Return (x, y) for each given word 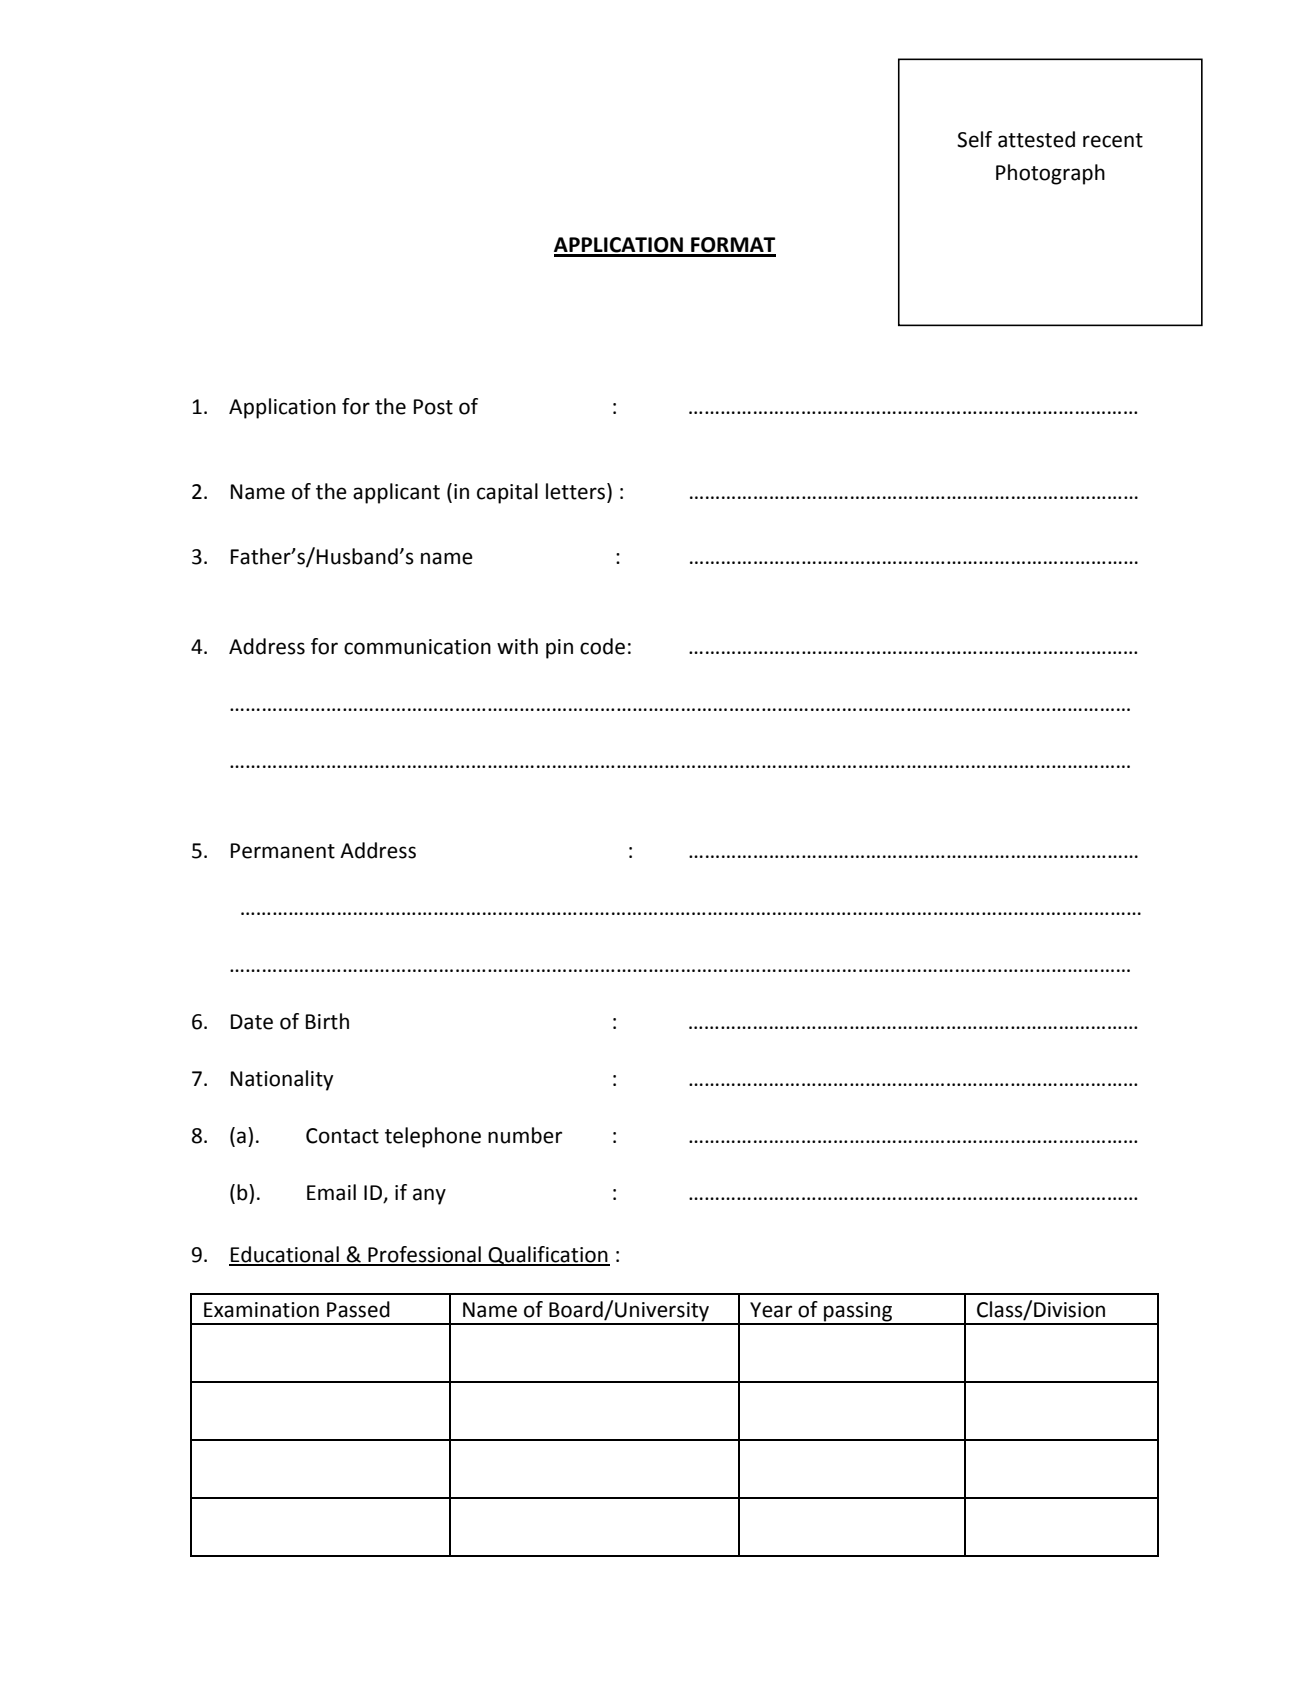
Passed (358, 1309)
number (525, 1135)
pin (559, 649)
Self (974, 139)
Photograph (1050, 174)
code (602, 646)
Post (433, 407)
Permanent (283, 851)
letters (577, 491)
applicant (396, 493)
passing (858, 1313)
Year (771, 1310)
